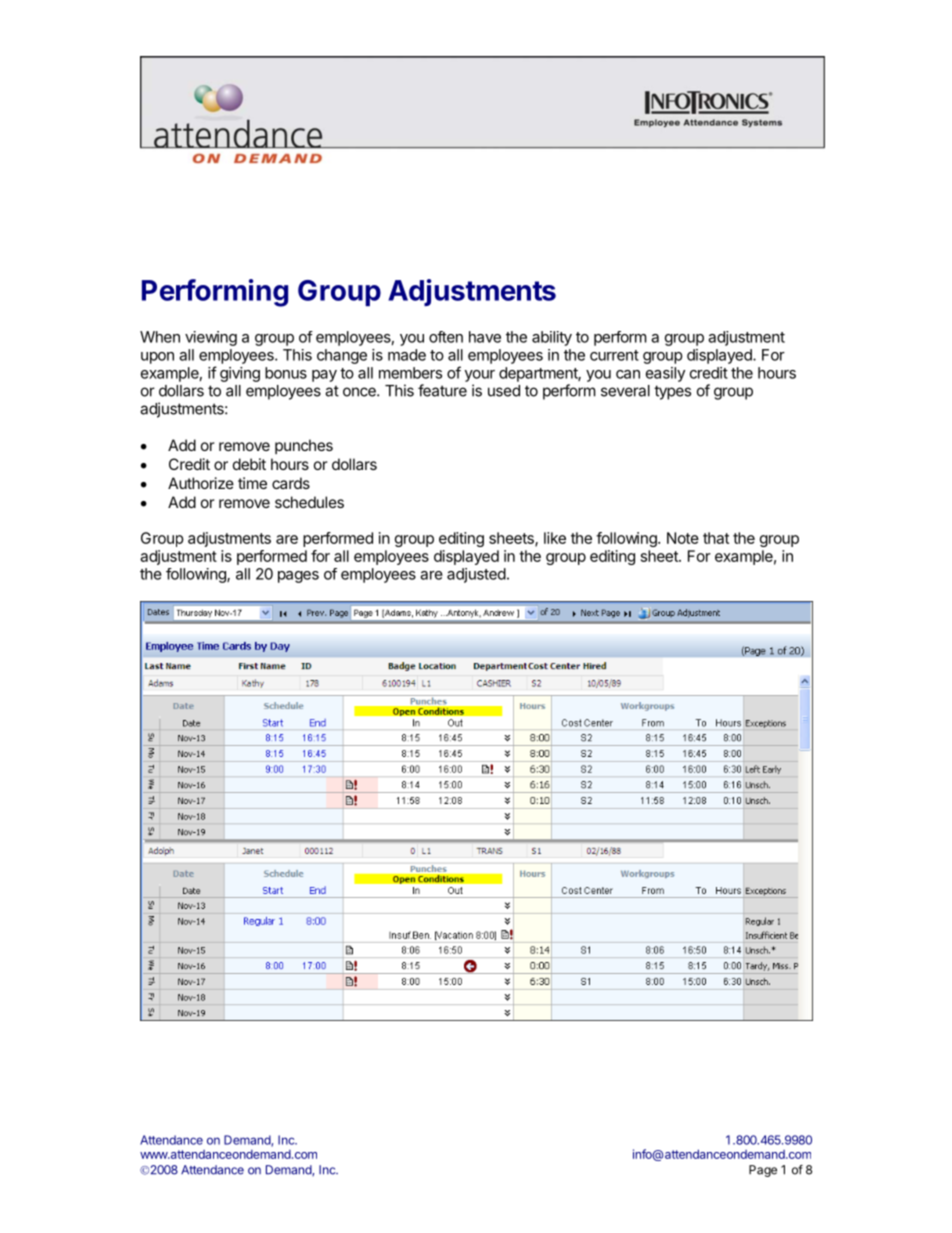 This image has height=1233, width=952. Describe the element at coordinates (476, 575) in the image. I see `adjusted` at that location.
